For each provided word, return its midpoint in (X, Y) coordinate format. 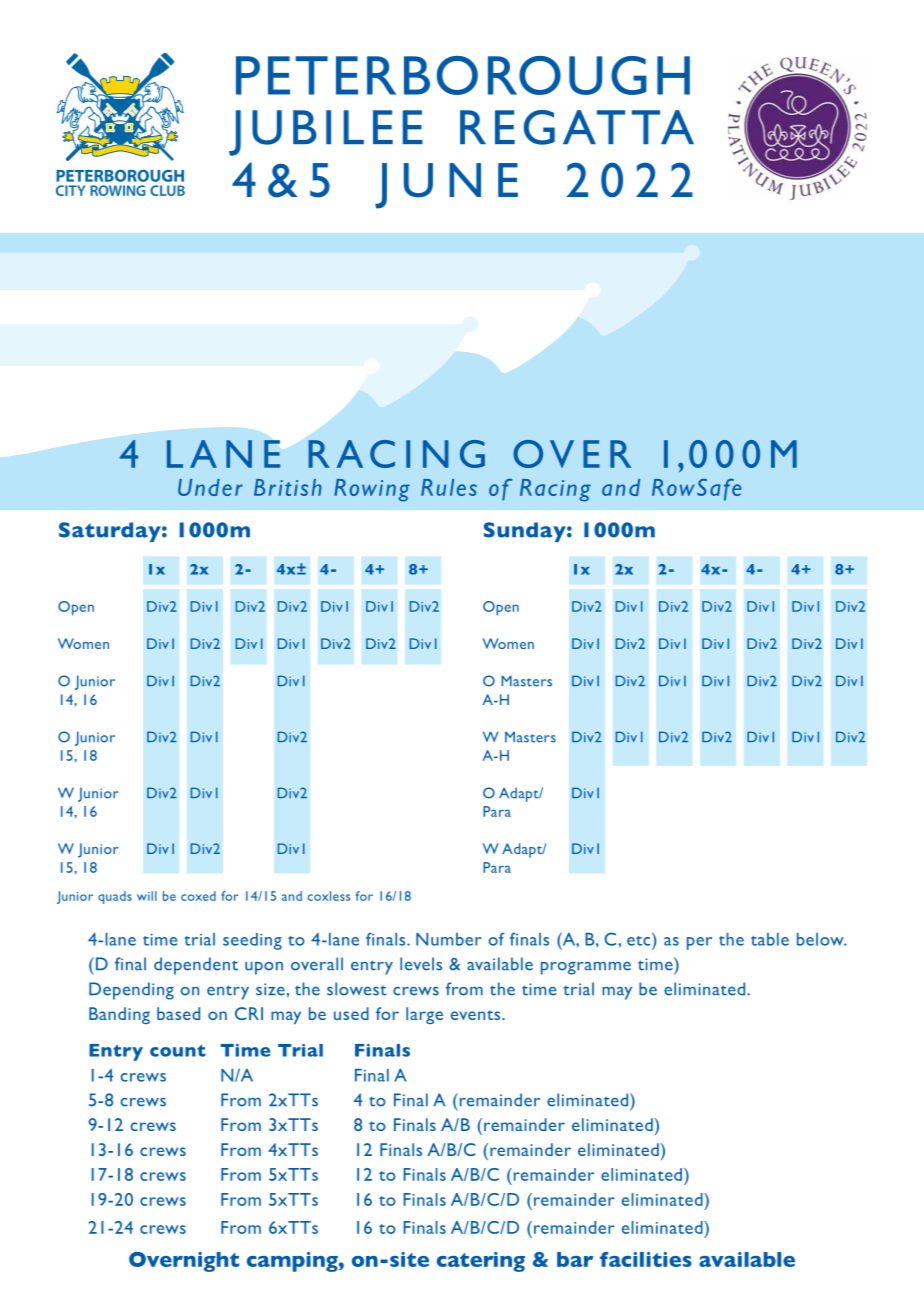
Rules (449, 487)
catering (481, 1262)
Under (210, 487)
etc (640, 939)
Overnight (184, 1262)
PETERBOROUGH (463, 75)
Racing (555, 490)
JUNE (446, 186)
